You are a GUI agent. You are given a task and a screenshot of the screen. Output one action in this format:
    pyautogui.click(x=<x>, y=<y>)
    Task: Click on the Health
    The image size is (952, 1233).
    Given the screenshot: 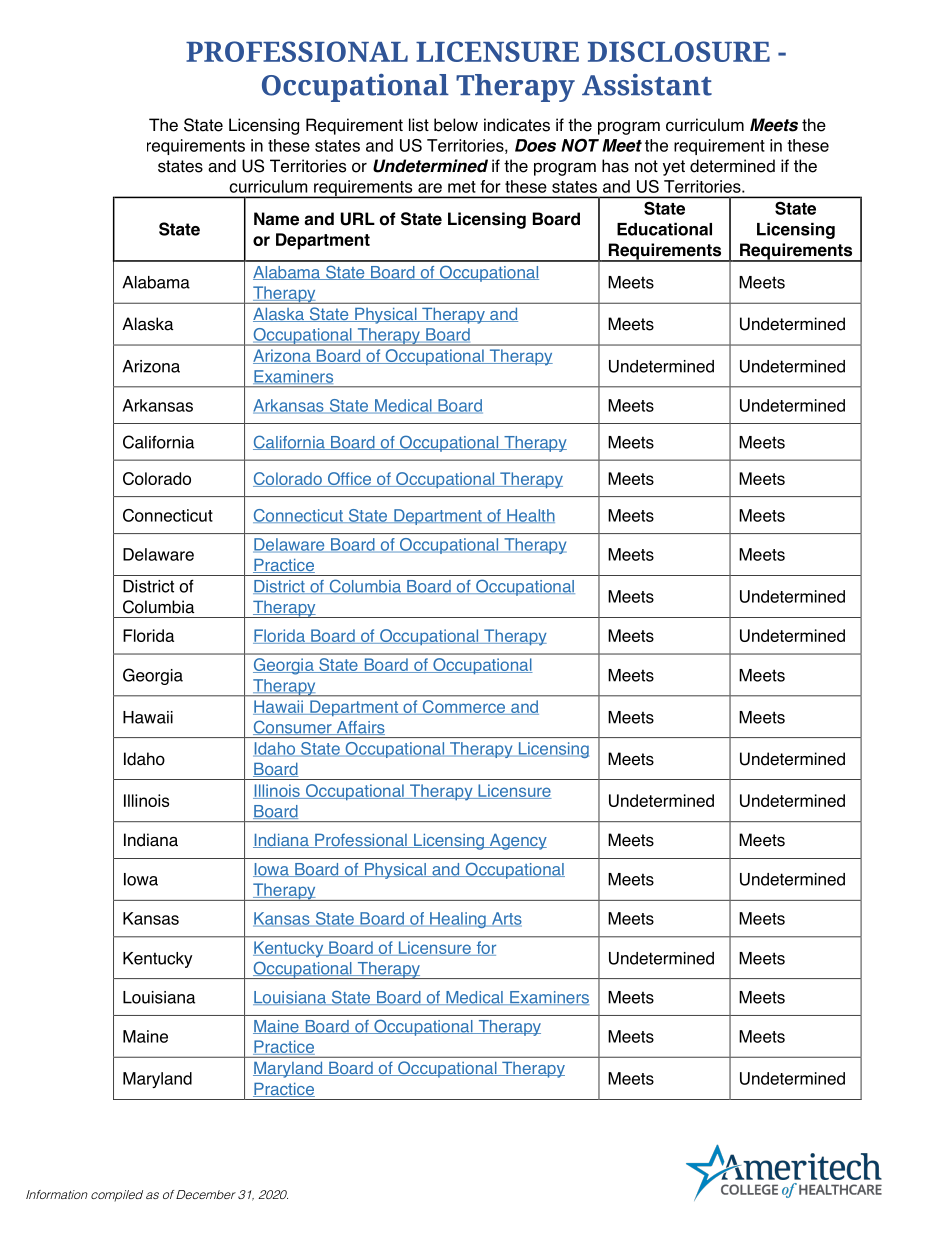 What is the action you would take?
    pyautogui.click(x=530, y=516)
